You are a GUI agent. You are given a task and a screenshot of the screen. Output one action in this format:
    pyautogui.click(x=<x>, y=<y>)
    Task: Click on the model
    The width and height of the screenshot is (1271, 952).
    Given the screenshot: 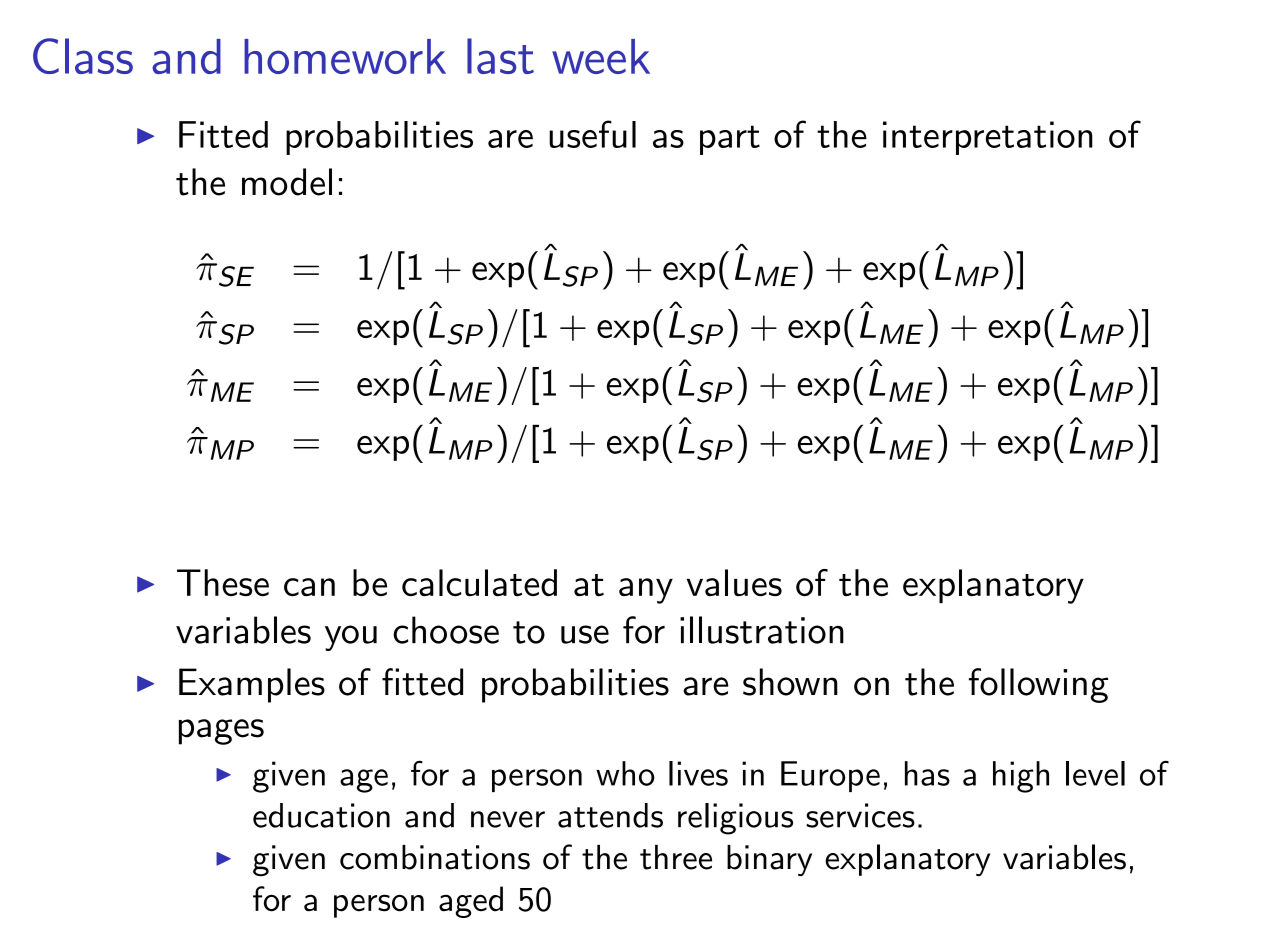 What is the action you would take?
    pyautogui.click(x=287, y=182)
